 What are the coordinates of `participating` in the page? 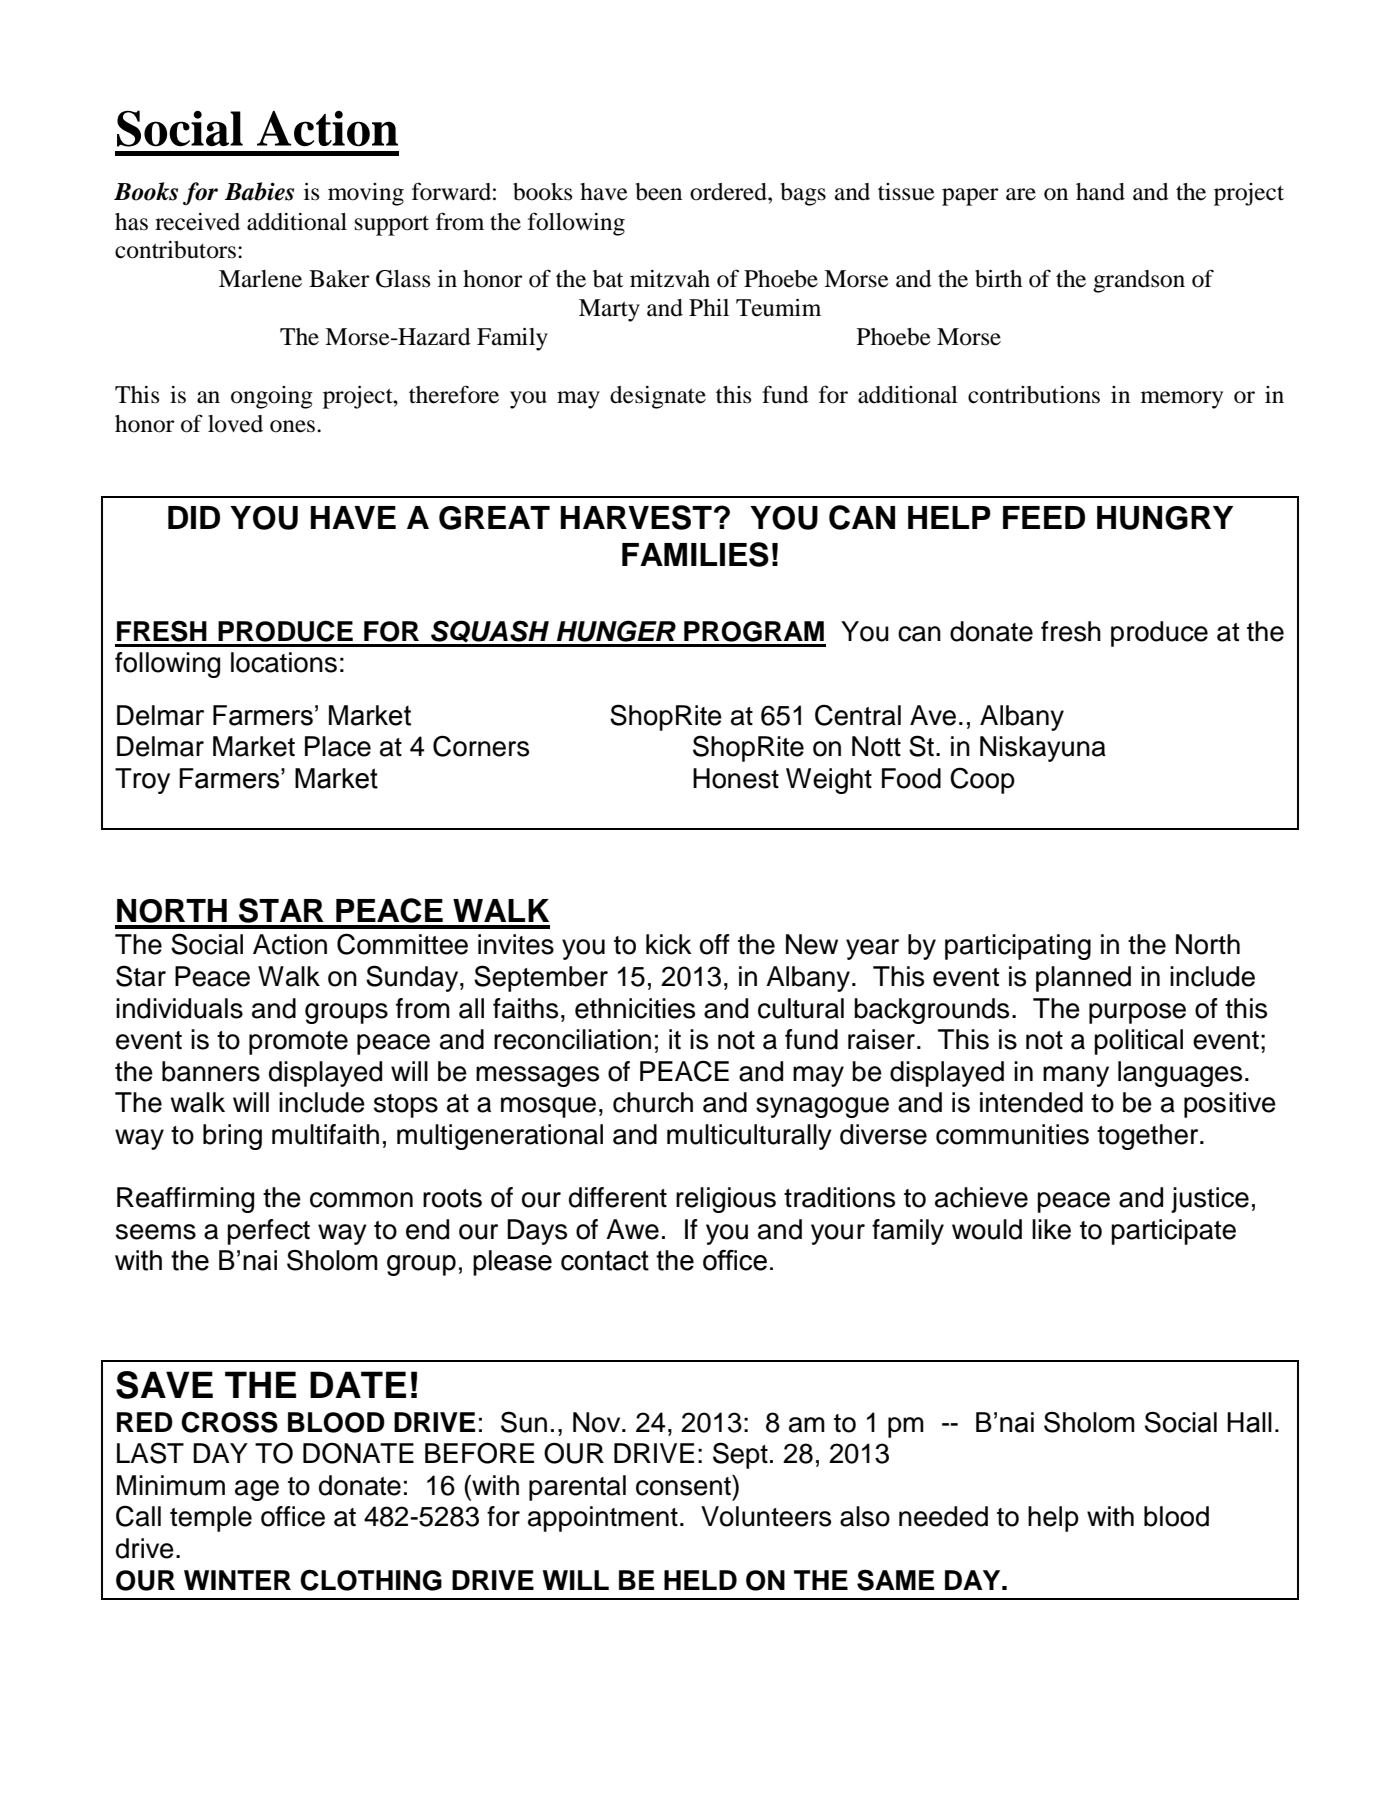 It's located at (1018, 947).
